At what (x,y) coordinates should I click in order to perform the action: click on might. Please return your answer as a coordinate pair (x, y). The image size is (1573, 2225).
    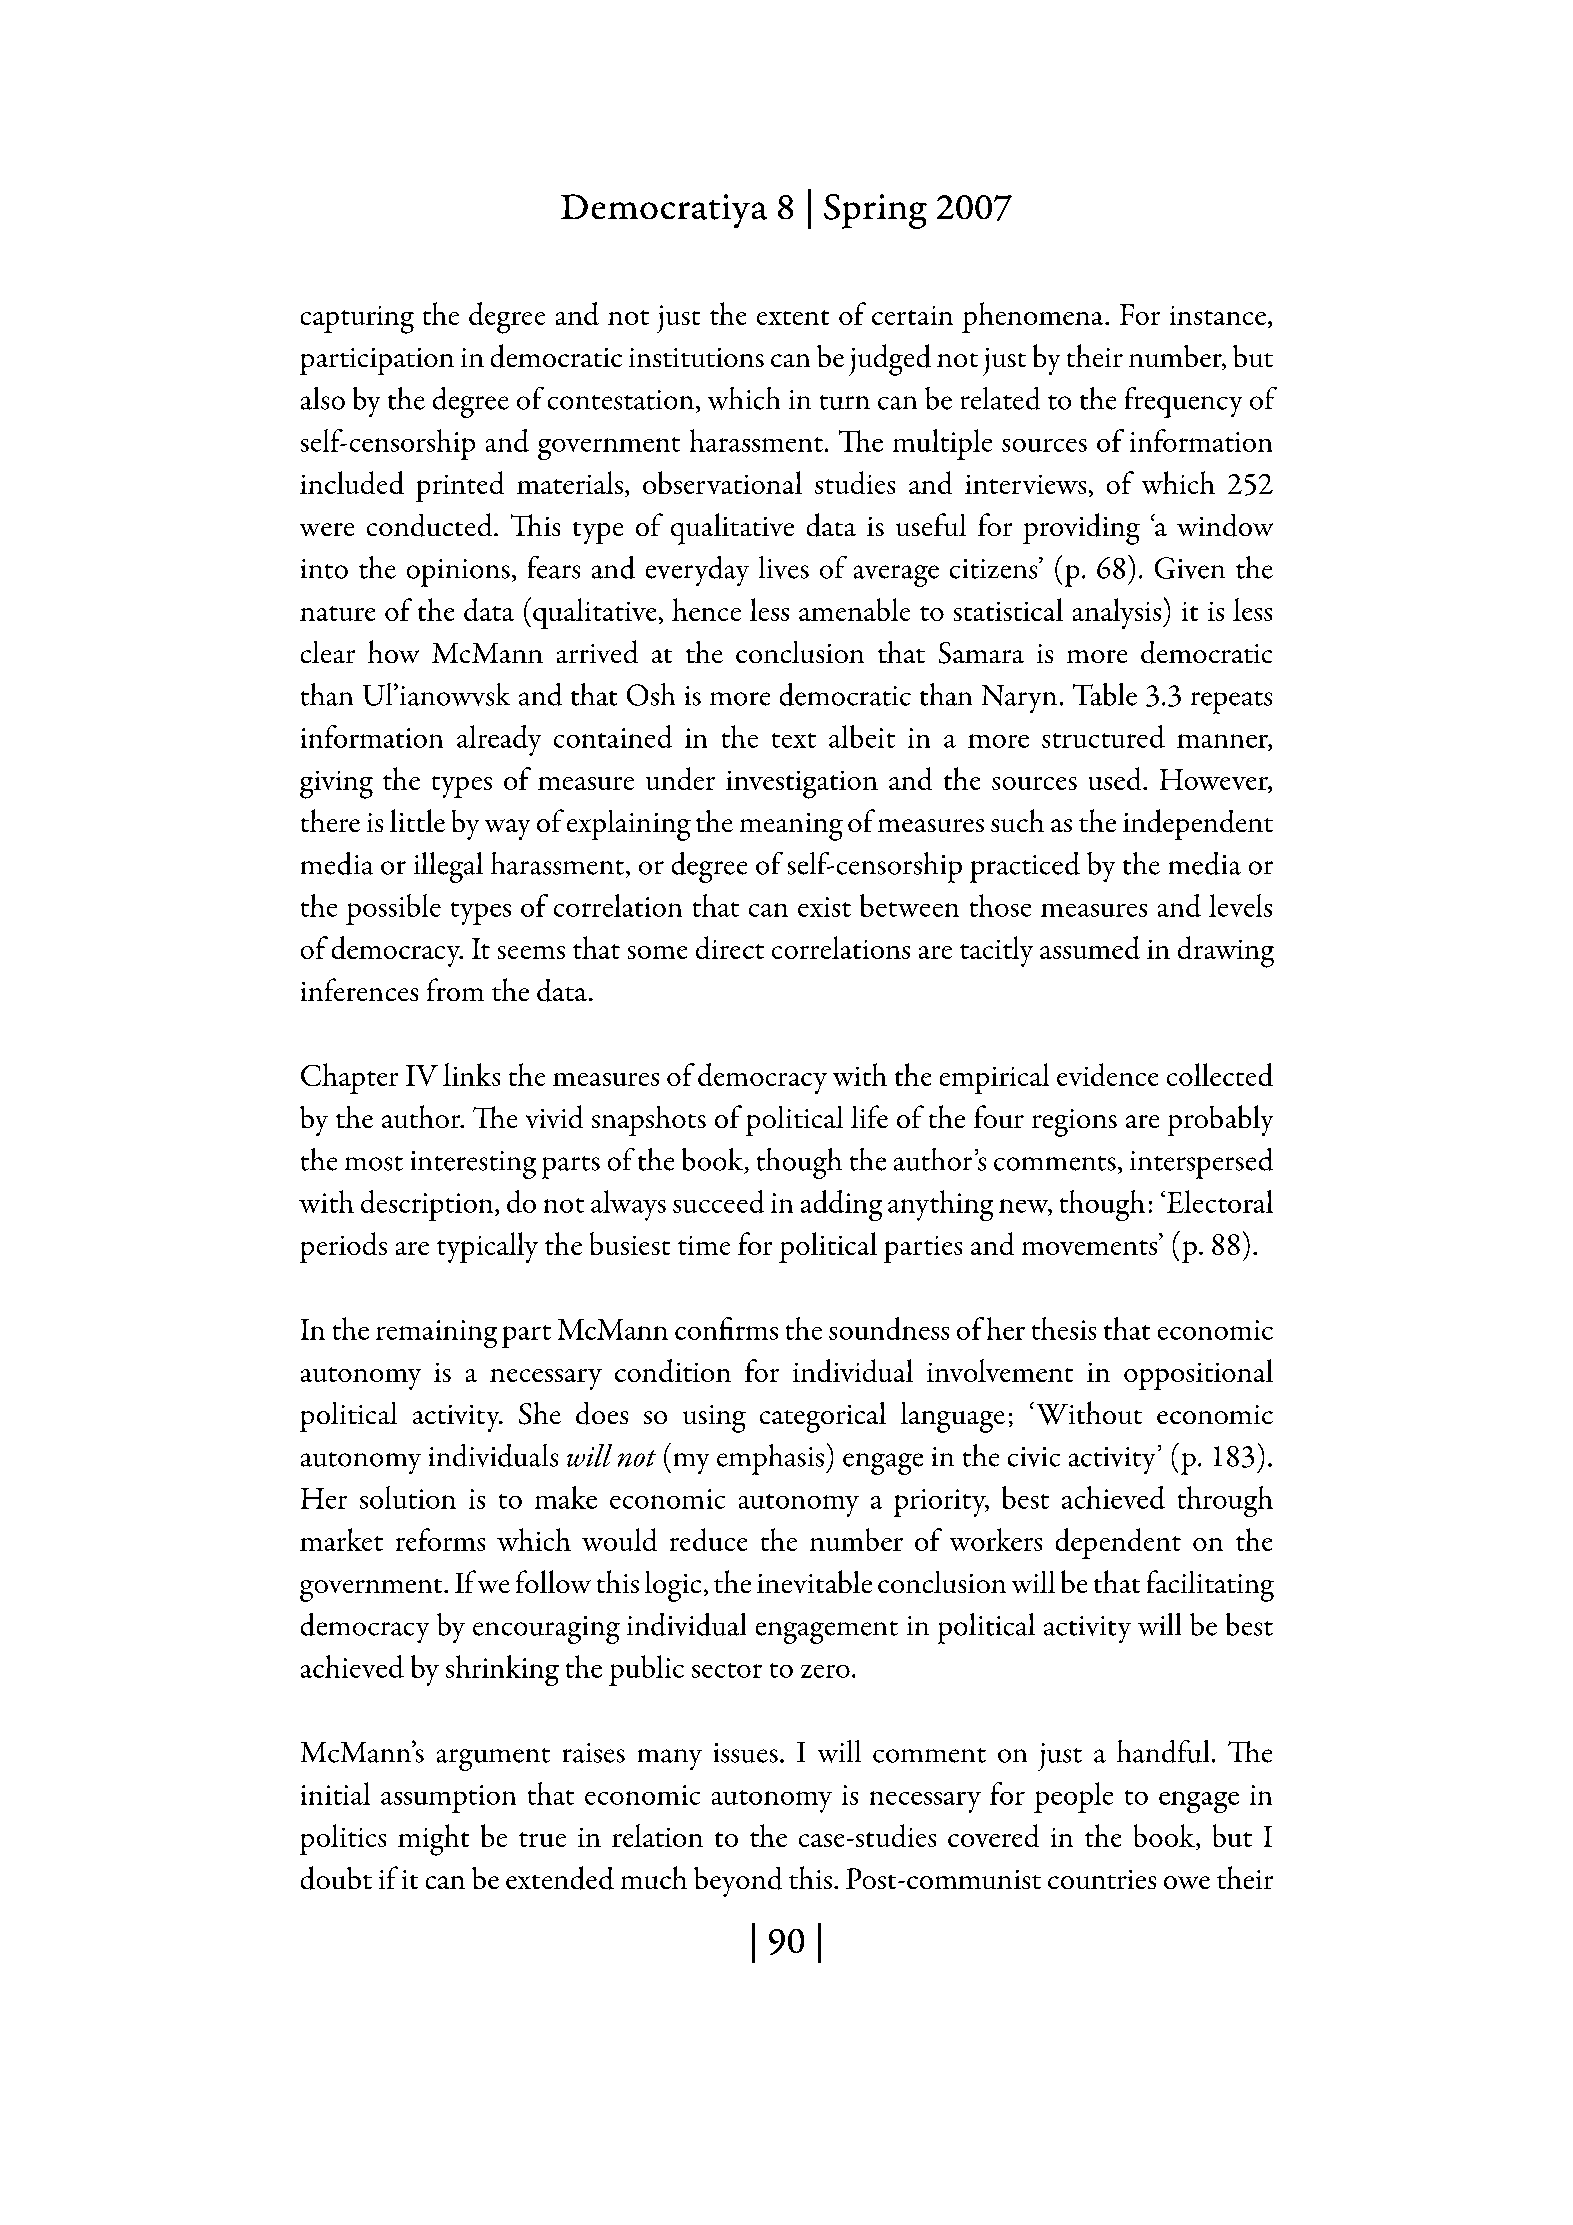
    Looking at the image, I should click on (433, 1840).
